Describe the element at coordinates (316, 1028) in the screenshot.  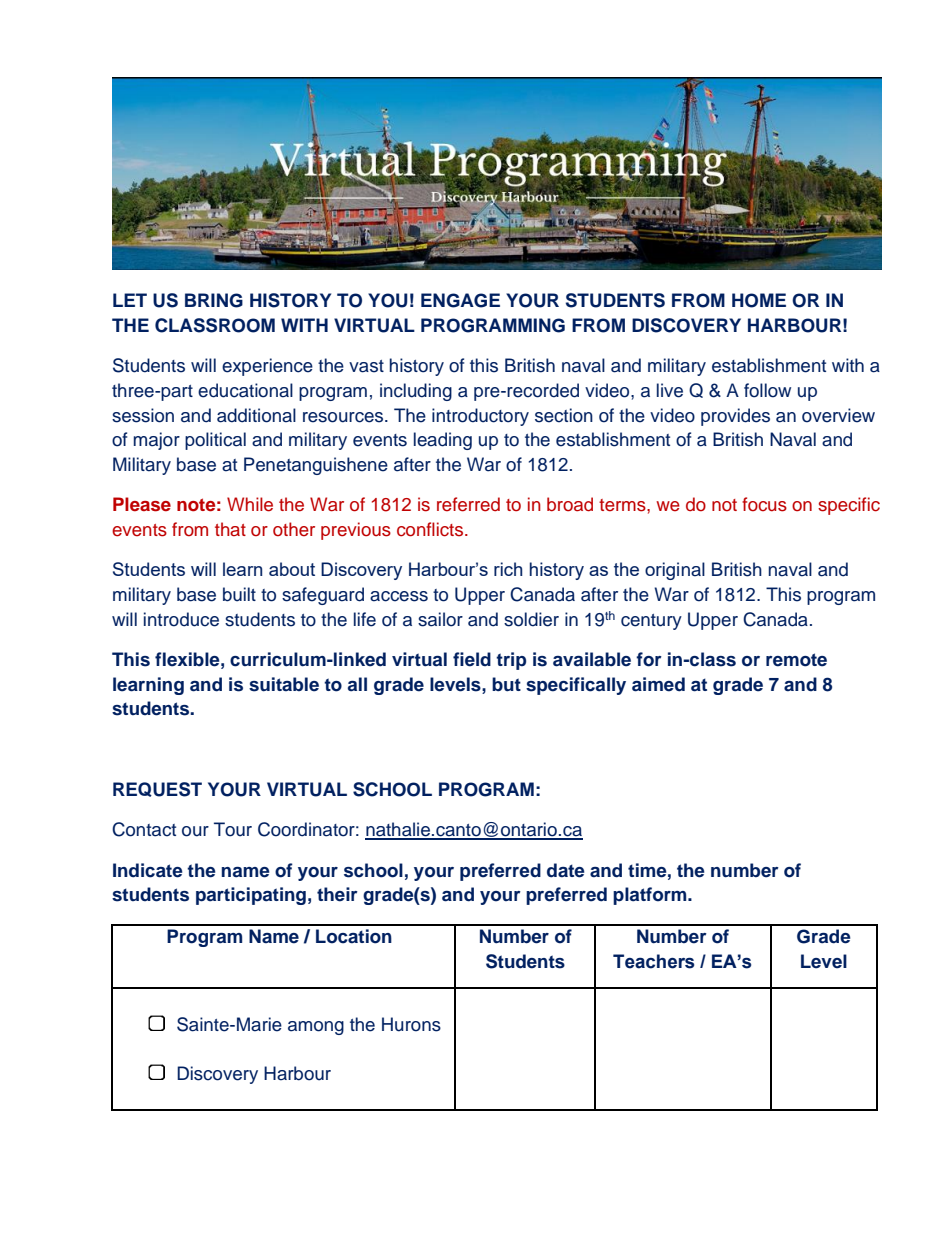
I see `among` at that location.
